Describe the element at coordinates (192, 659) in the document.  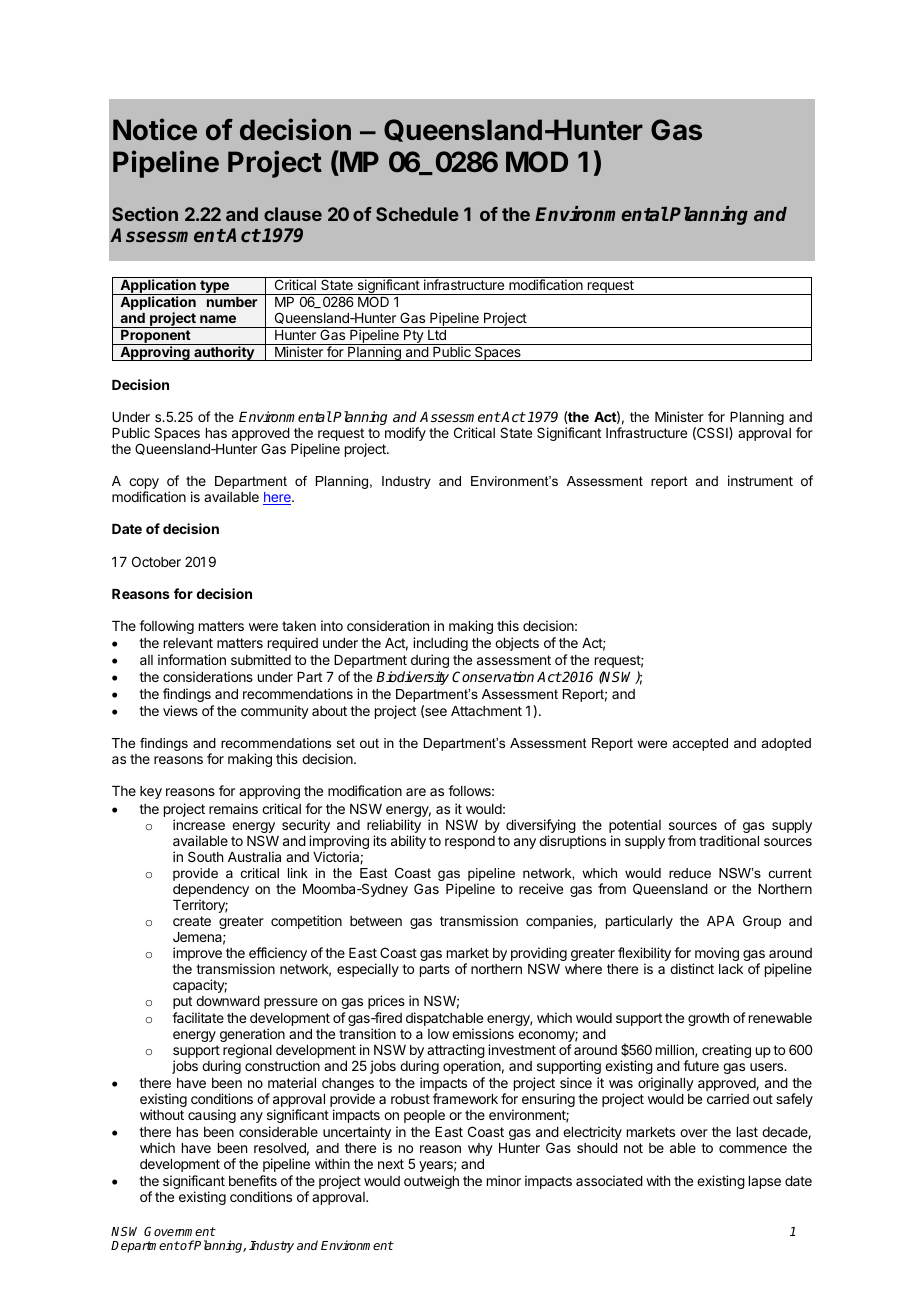
I see `information` at that location.
